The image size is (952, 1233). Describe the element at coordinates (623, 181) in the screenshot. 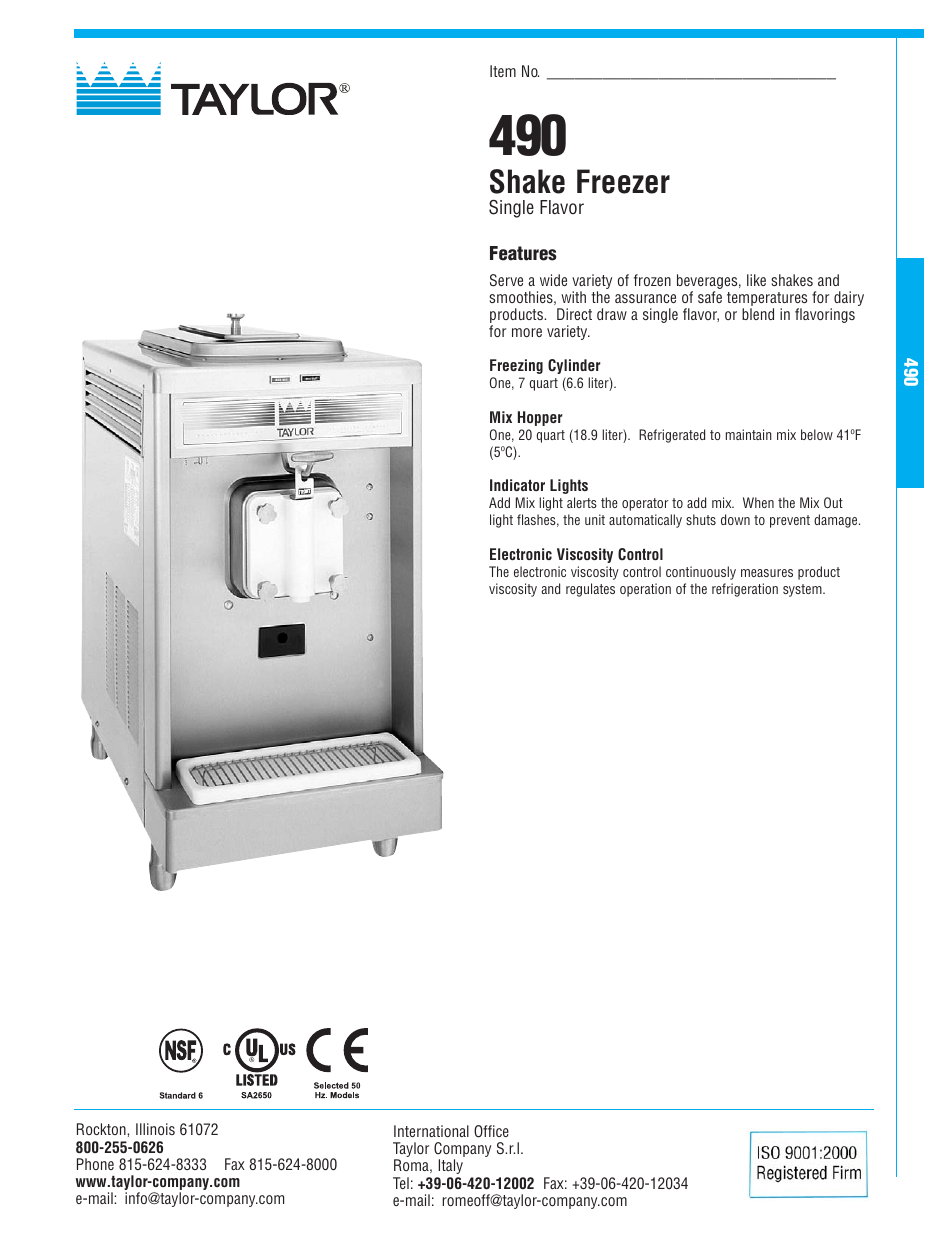

I see `Freezer` at that location.
